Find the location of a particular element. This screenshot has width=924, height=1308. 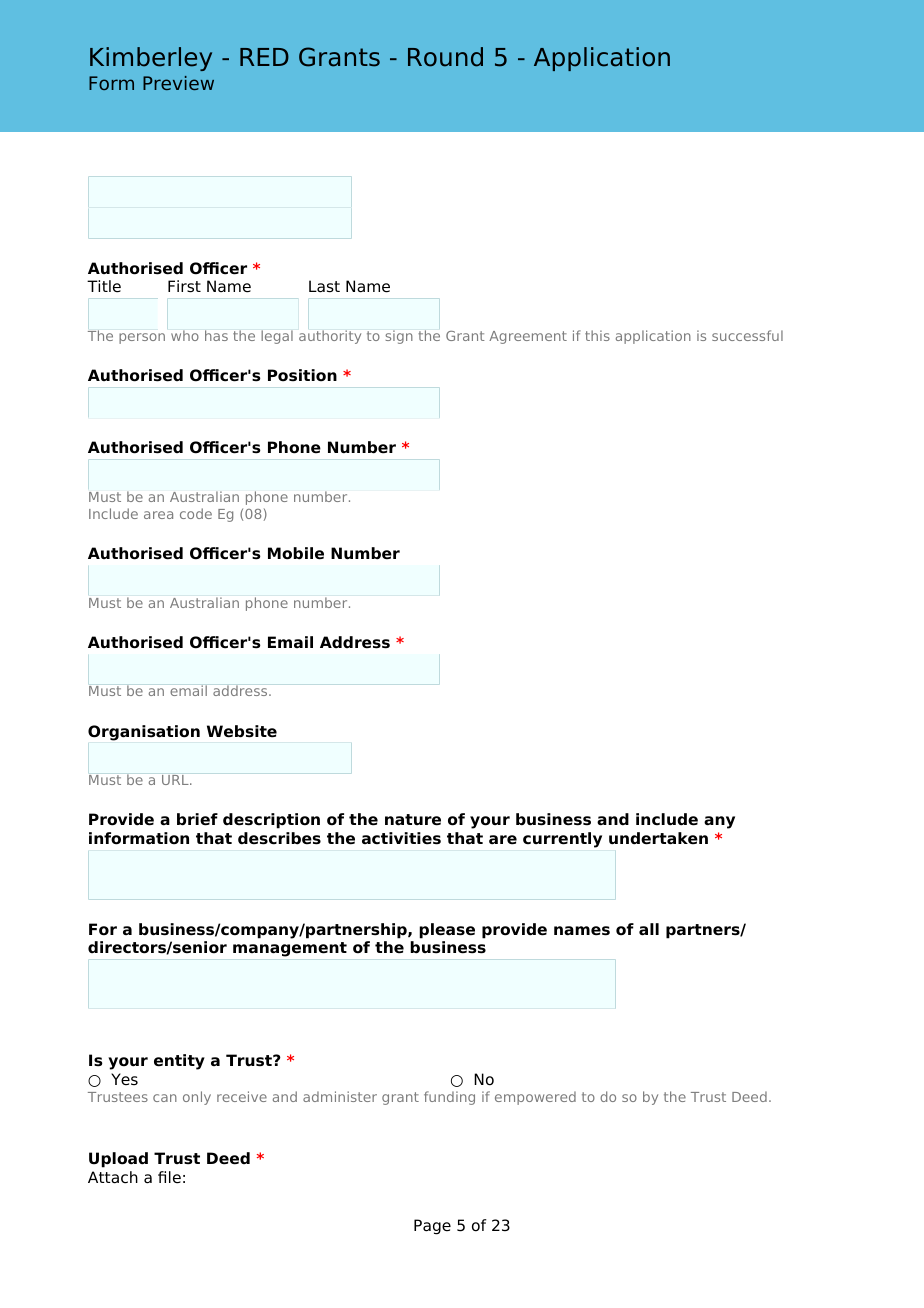

Page is located at coordinates (432, 1227).
